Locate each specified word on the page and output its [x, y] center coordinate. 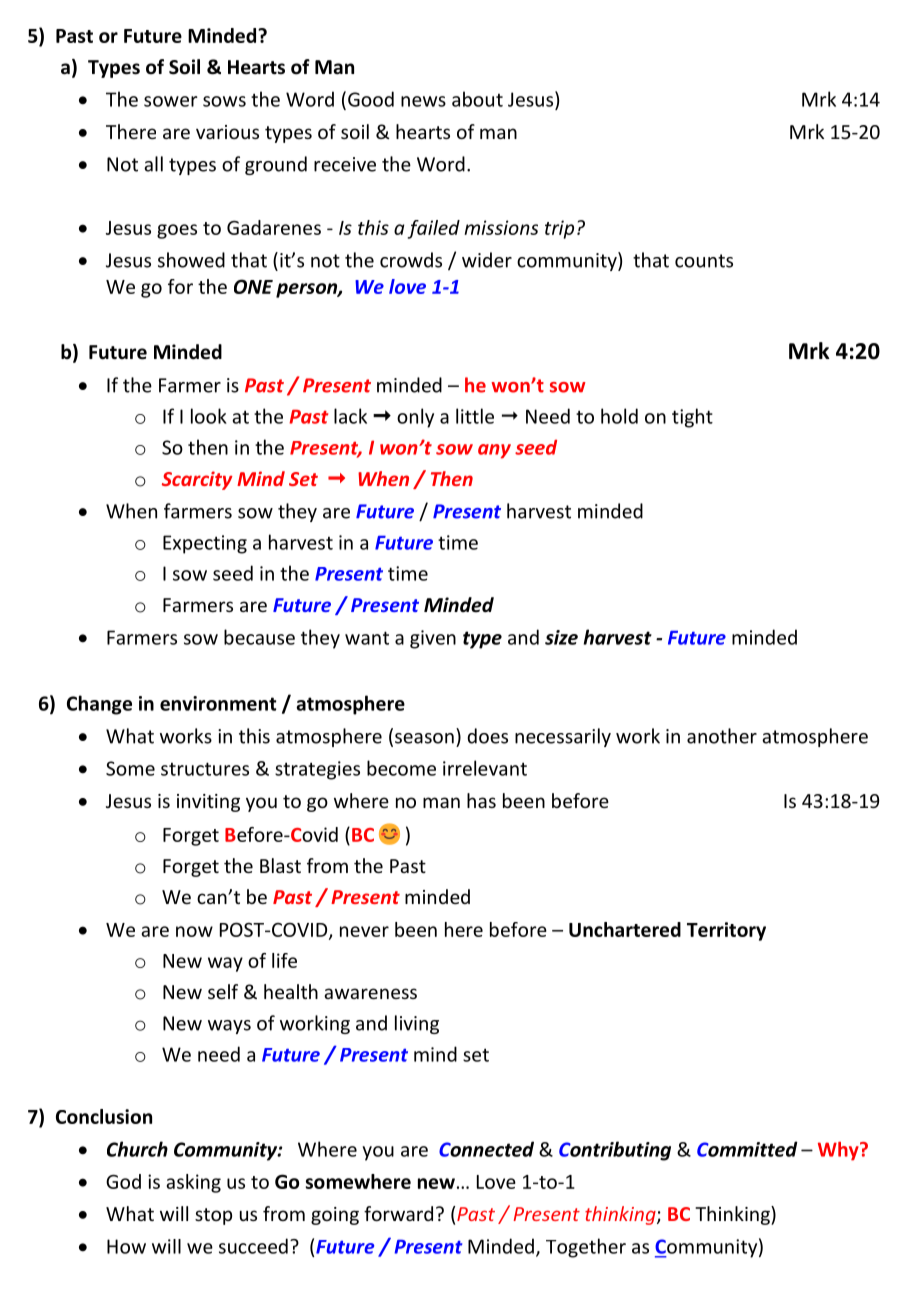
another [722, 736]
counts [704, 261]
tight [692, 418]
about [477, 99]
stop [213, 1216]
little [475, 416]
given [433, 639]
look [209, 416]
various [227, 132]
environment [218, 703]
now [194, 931]
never [364, 931]
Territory [726, 931]
